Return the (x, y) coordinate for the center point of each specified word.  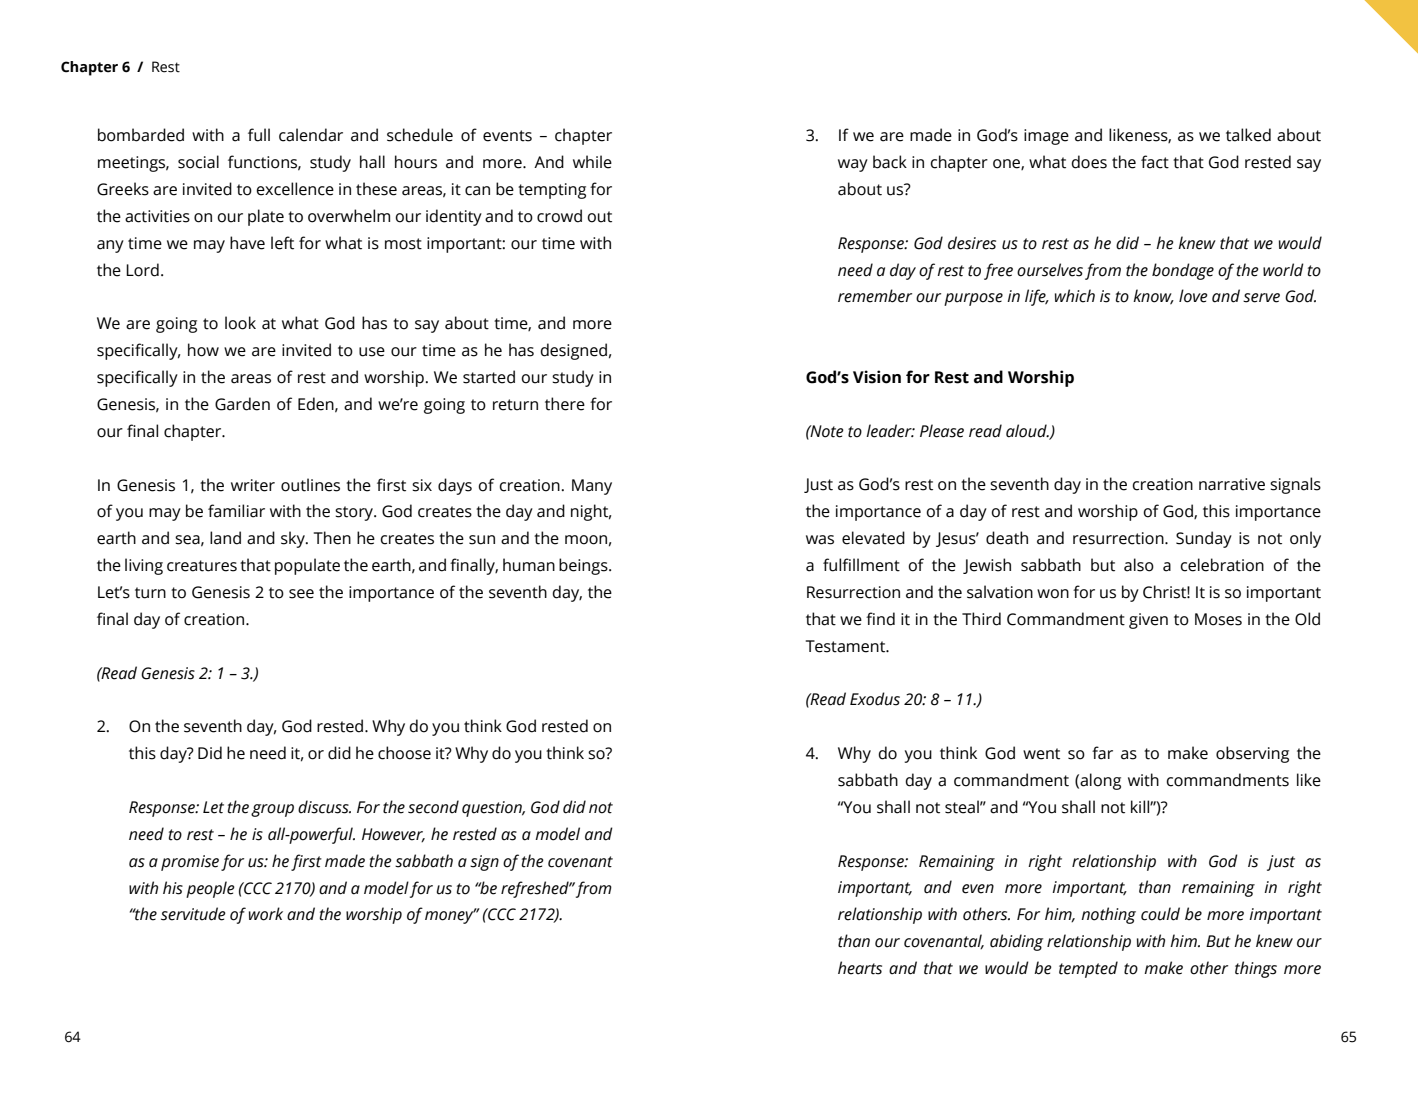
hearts (860, 968)
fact (1155, 162)
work (266, 914)
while (592, 162)
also (1139, 565)
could (1160, 914)
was (820, 540)
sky (294, 539)
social (198, 162)
